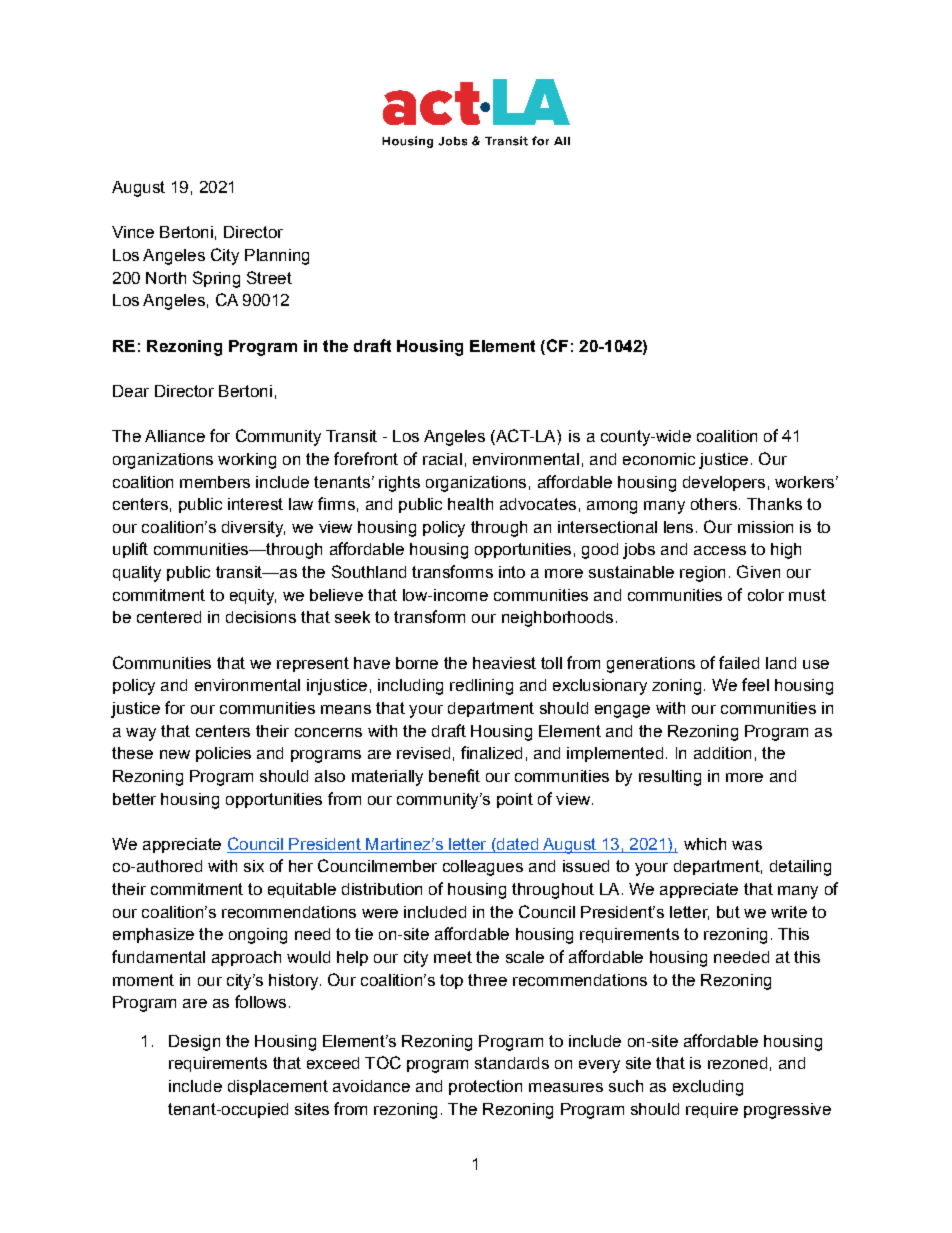  I want to click on ongoing, so click(258, 936).
